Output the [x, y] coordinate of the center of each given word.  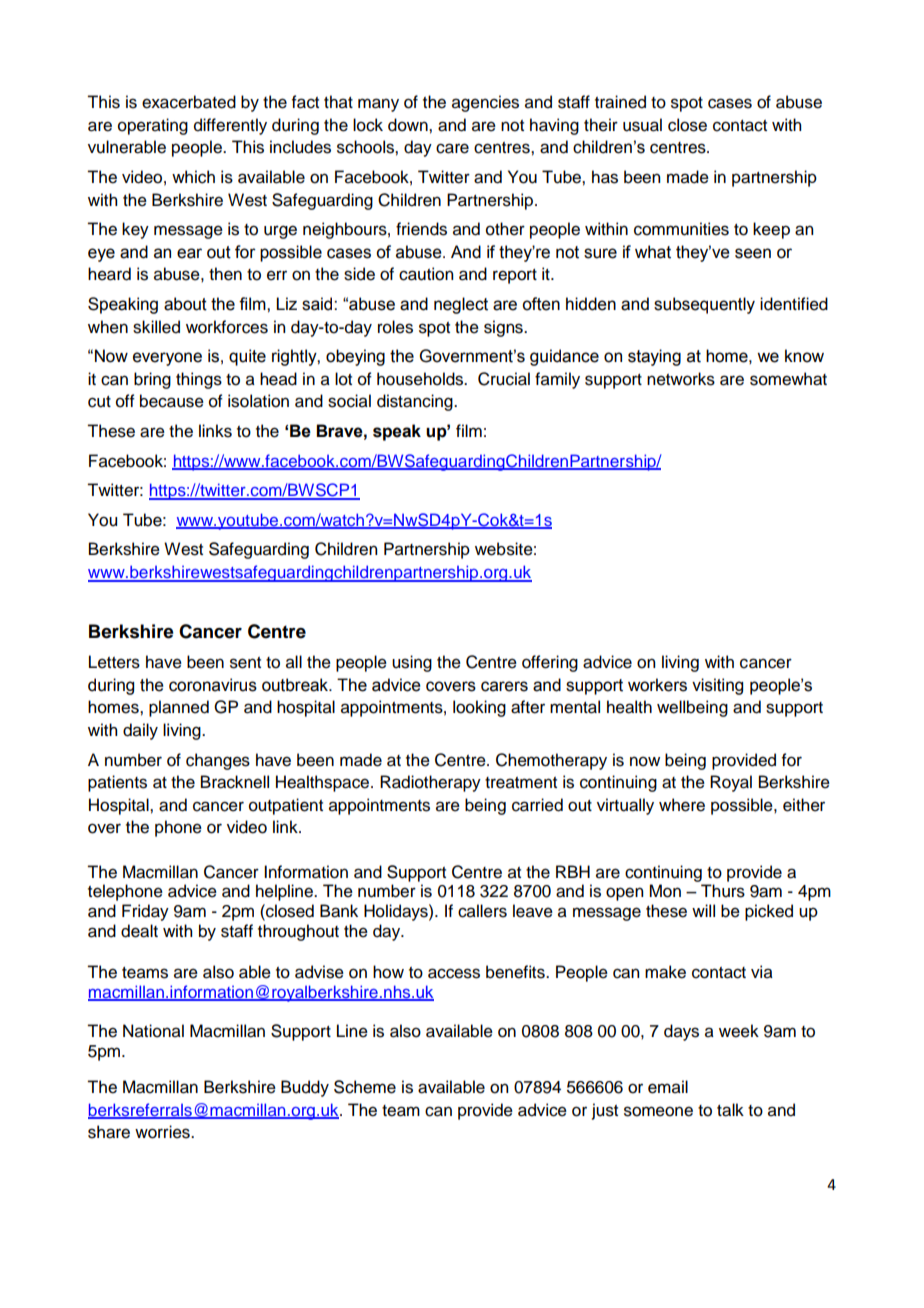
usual [642, 125]
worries [163, 1132]
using [412, 663]
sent [245, 663]
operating [153, 126]
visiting [717, 686]
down [409, 125]
